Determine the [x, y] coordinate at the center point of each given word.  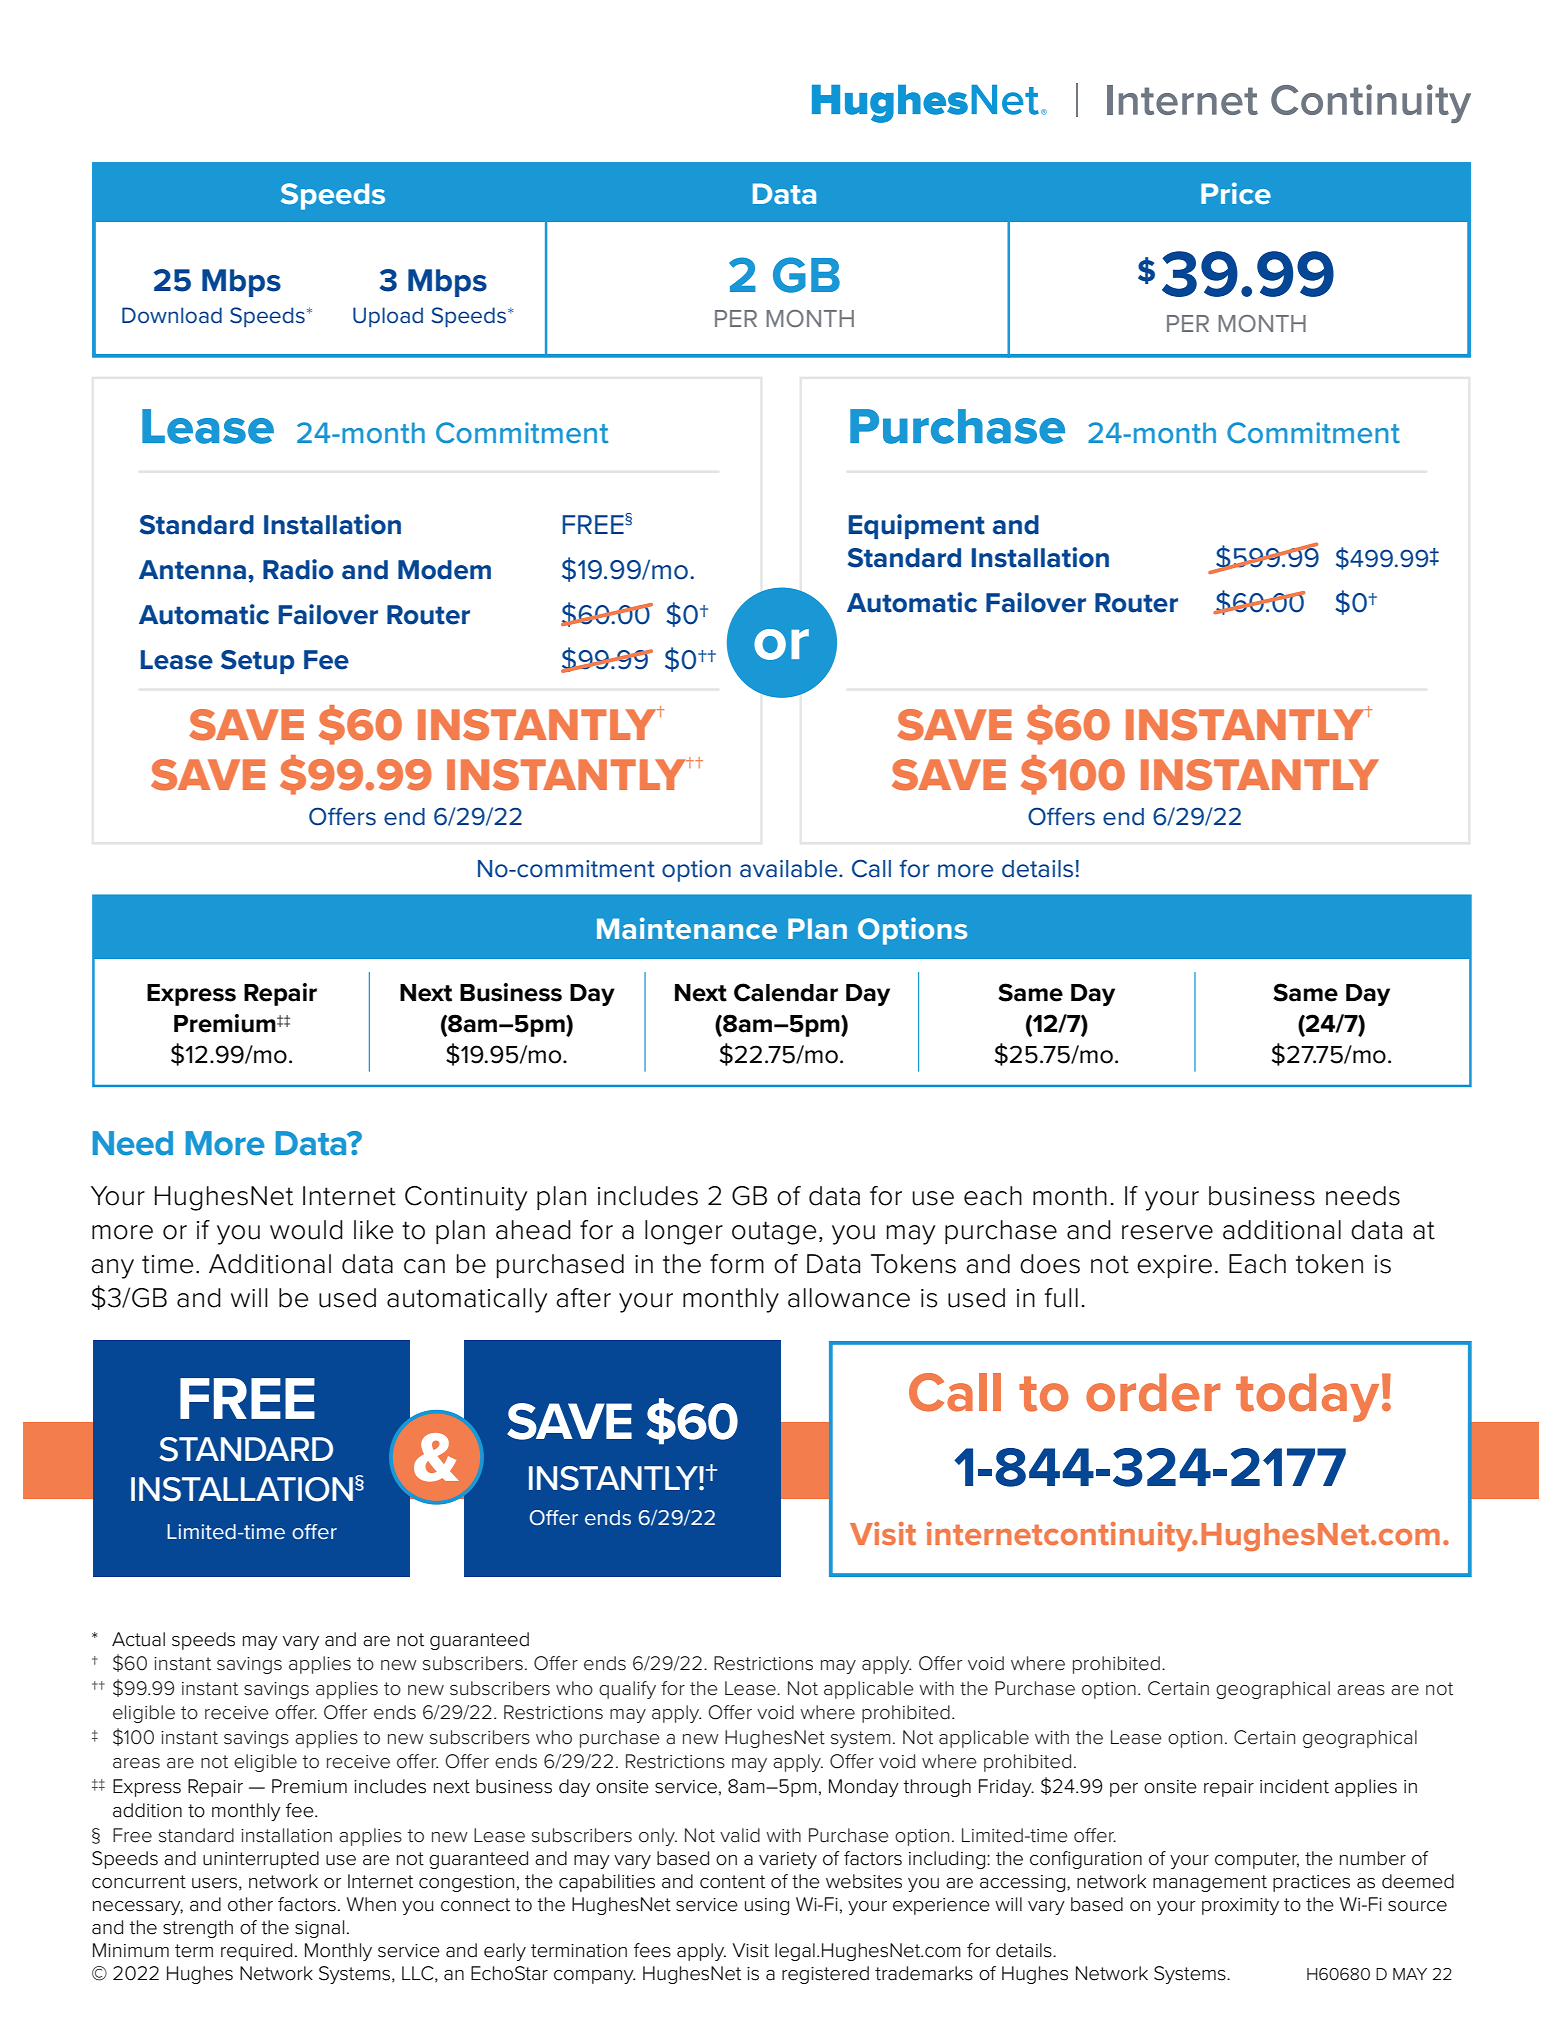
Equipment [917, 526]
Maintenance [687, 928]
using [767, 1906]
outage [774, 1233]
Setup [258, 662]
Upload [388, 317]
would [306, 1230]
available [790, 869]
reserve [1167, 1232]
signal [319, 1929]
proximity [1240, 1906]
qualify [627, 1690]
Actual [138, 1639]
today [1307, 1397]
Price [1236, 193]
